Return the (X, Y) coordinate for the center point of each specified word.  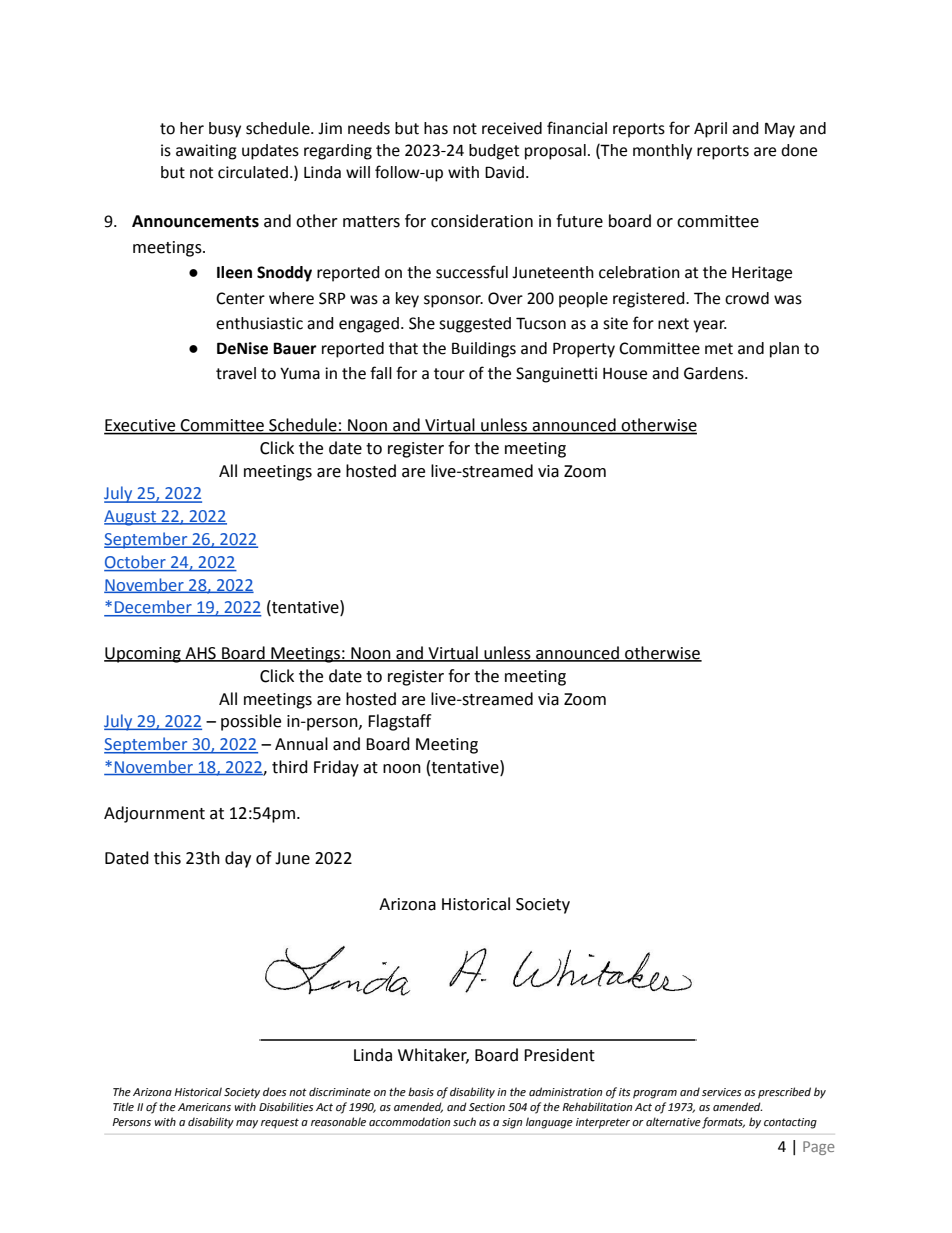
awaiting (206, 152)
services (722, 1092)
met (719, 349)
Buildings (484, 350)
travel (236, 373)
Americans (204, 1107)
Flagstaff (399, 722)
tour (449, 374)
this (167, 858)
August (131, 518)
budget (494, 152)
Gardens (715, 373)
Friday (336, 768)
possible (251, 722)
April (710, 130)
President (559, 1055)
